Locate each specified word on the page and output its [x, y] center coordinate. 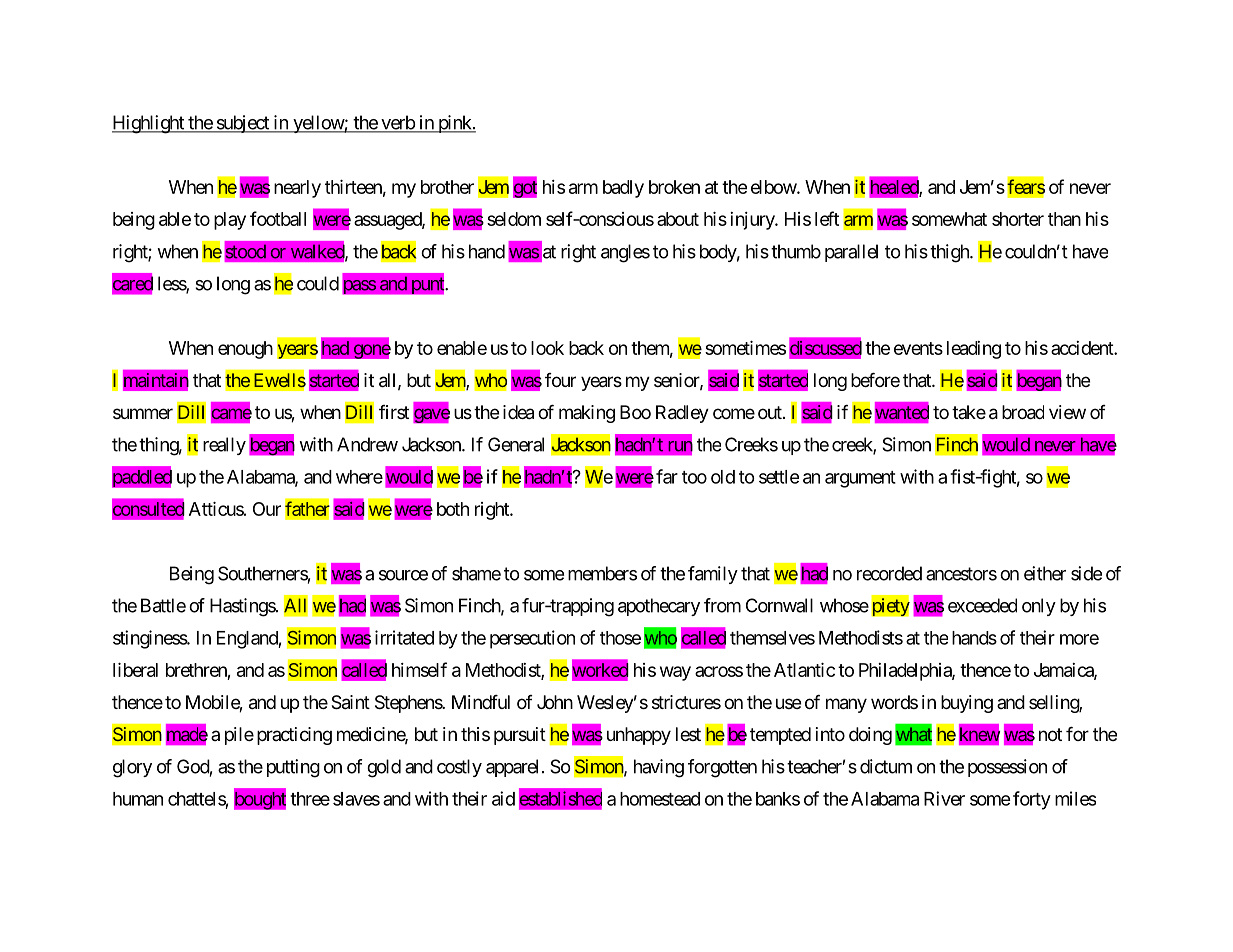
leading [974, 350]
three [310, 799]
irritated [404, 637]
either [1045, 573]
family [713, 575]
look [547, 348]
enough [245, 350]
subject [242, 124]
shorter [1018, 219]
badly [623, 189]
